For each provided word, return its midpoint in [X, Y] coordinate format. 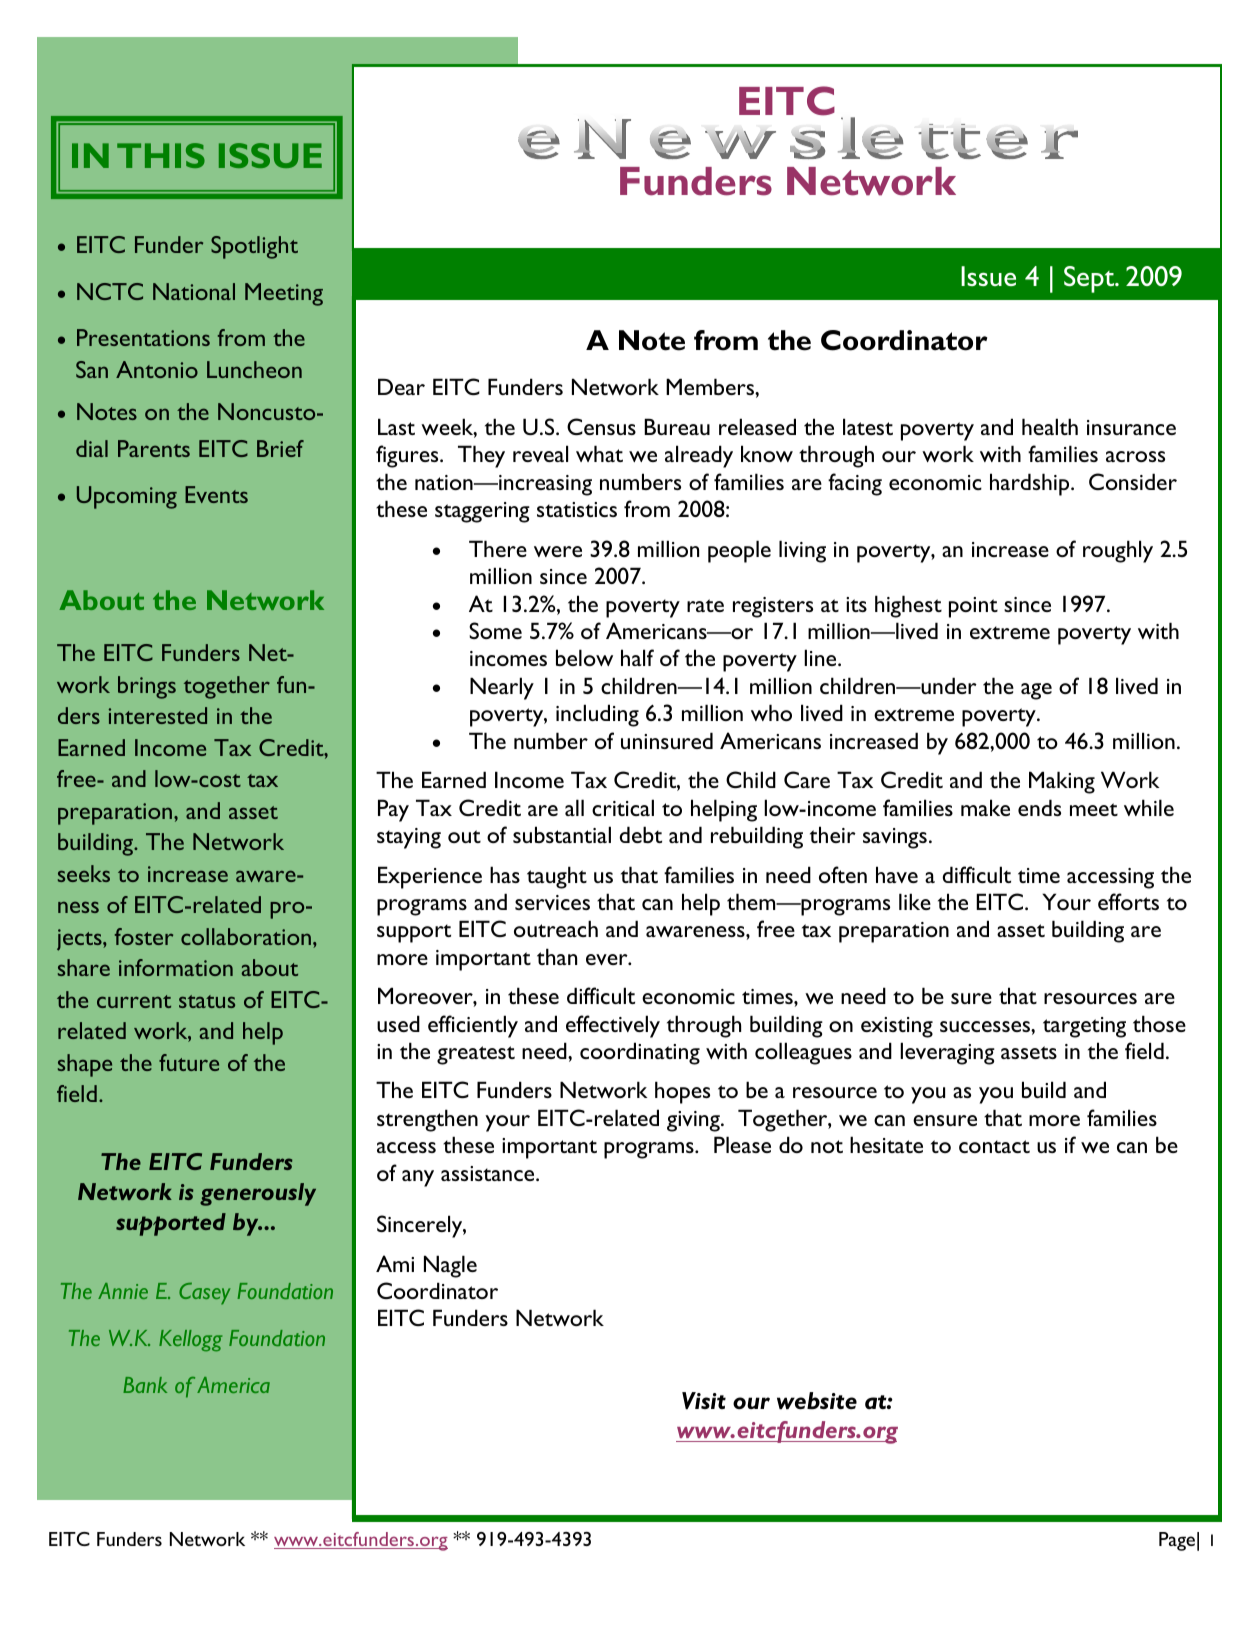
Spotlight [254, 247]
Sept [1090, 279]
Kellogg [190, 1341]
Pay [393, 810]
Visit [704, 1401]
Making [1062, 782]
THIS [161, 155]
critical [623, 807]
